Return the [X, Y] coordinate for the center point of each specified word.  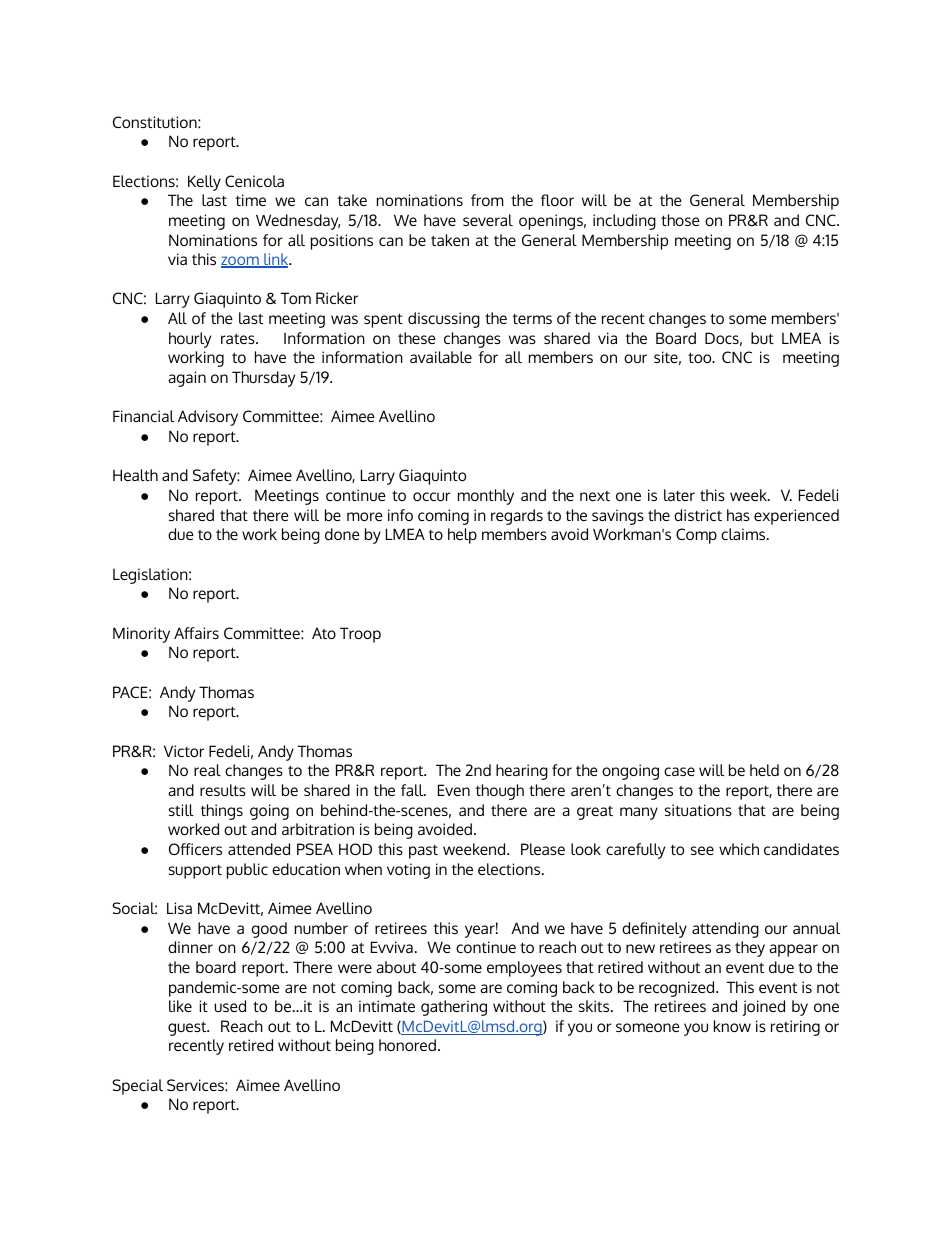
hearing [522, 772]
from [487, 200]
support [195, 872]
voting [408, 871]
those [680, 220]
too [701, 357]
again [187, 379]
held [764, 770]
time [251, 200]
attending [725, 930]
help [462, 536]
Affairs [196, 633]
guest [188, 1028]
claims [744, 534]
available [441, 357]
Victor [184, 751]
